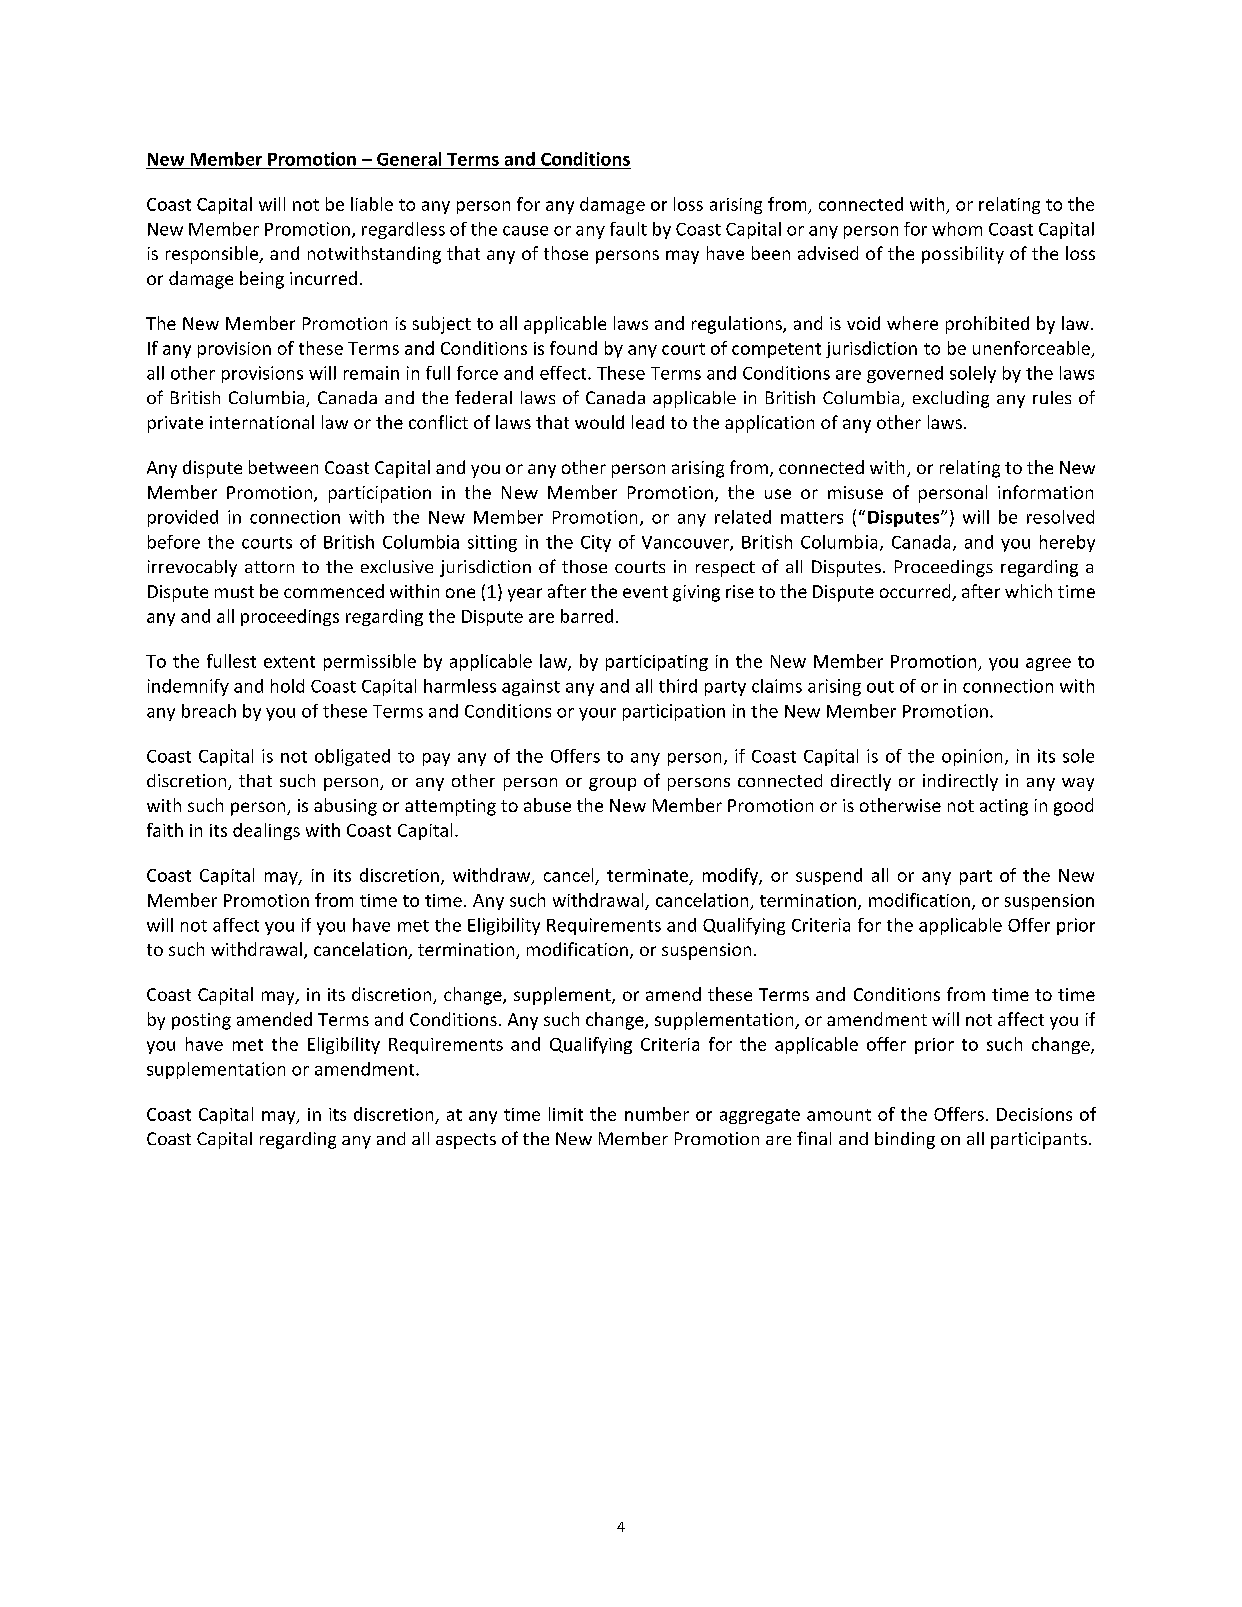  What do you see at coordinates (266, 831) in the document?
I see `dealings` at bounding box center [266, 831].
